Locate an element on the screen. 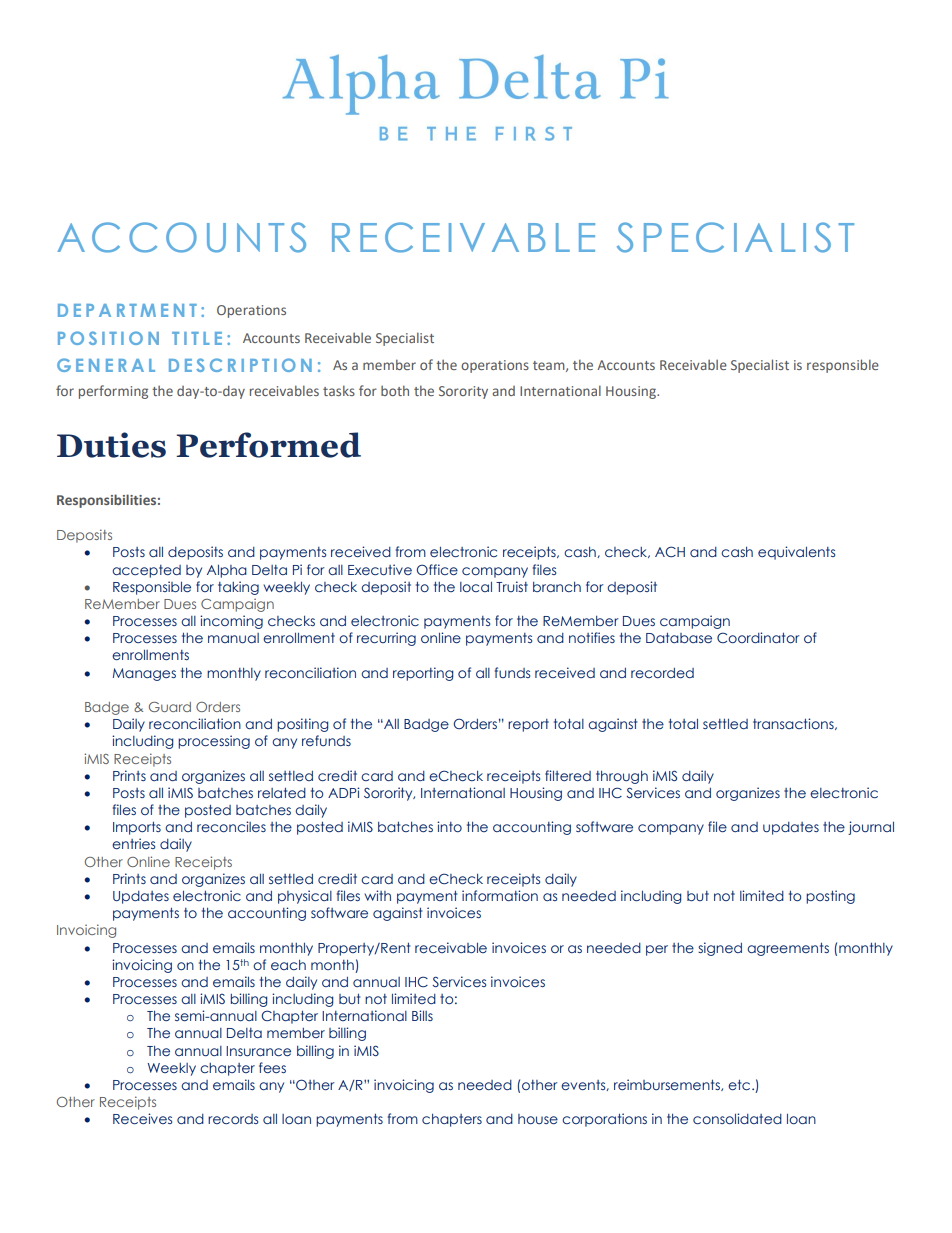  equivalents is located at coordinates (796, 553).
